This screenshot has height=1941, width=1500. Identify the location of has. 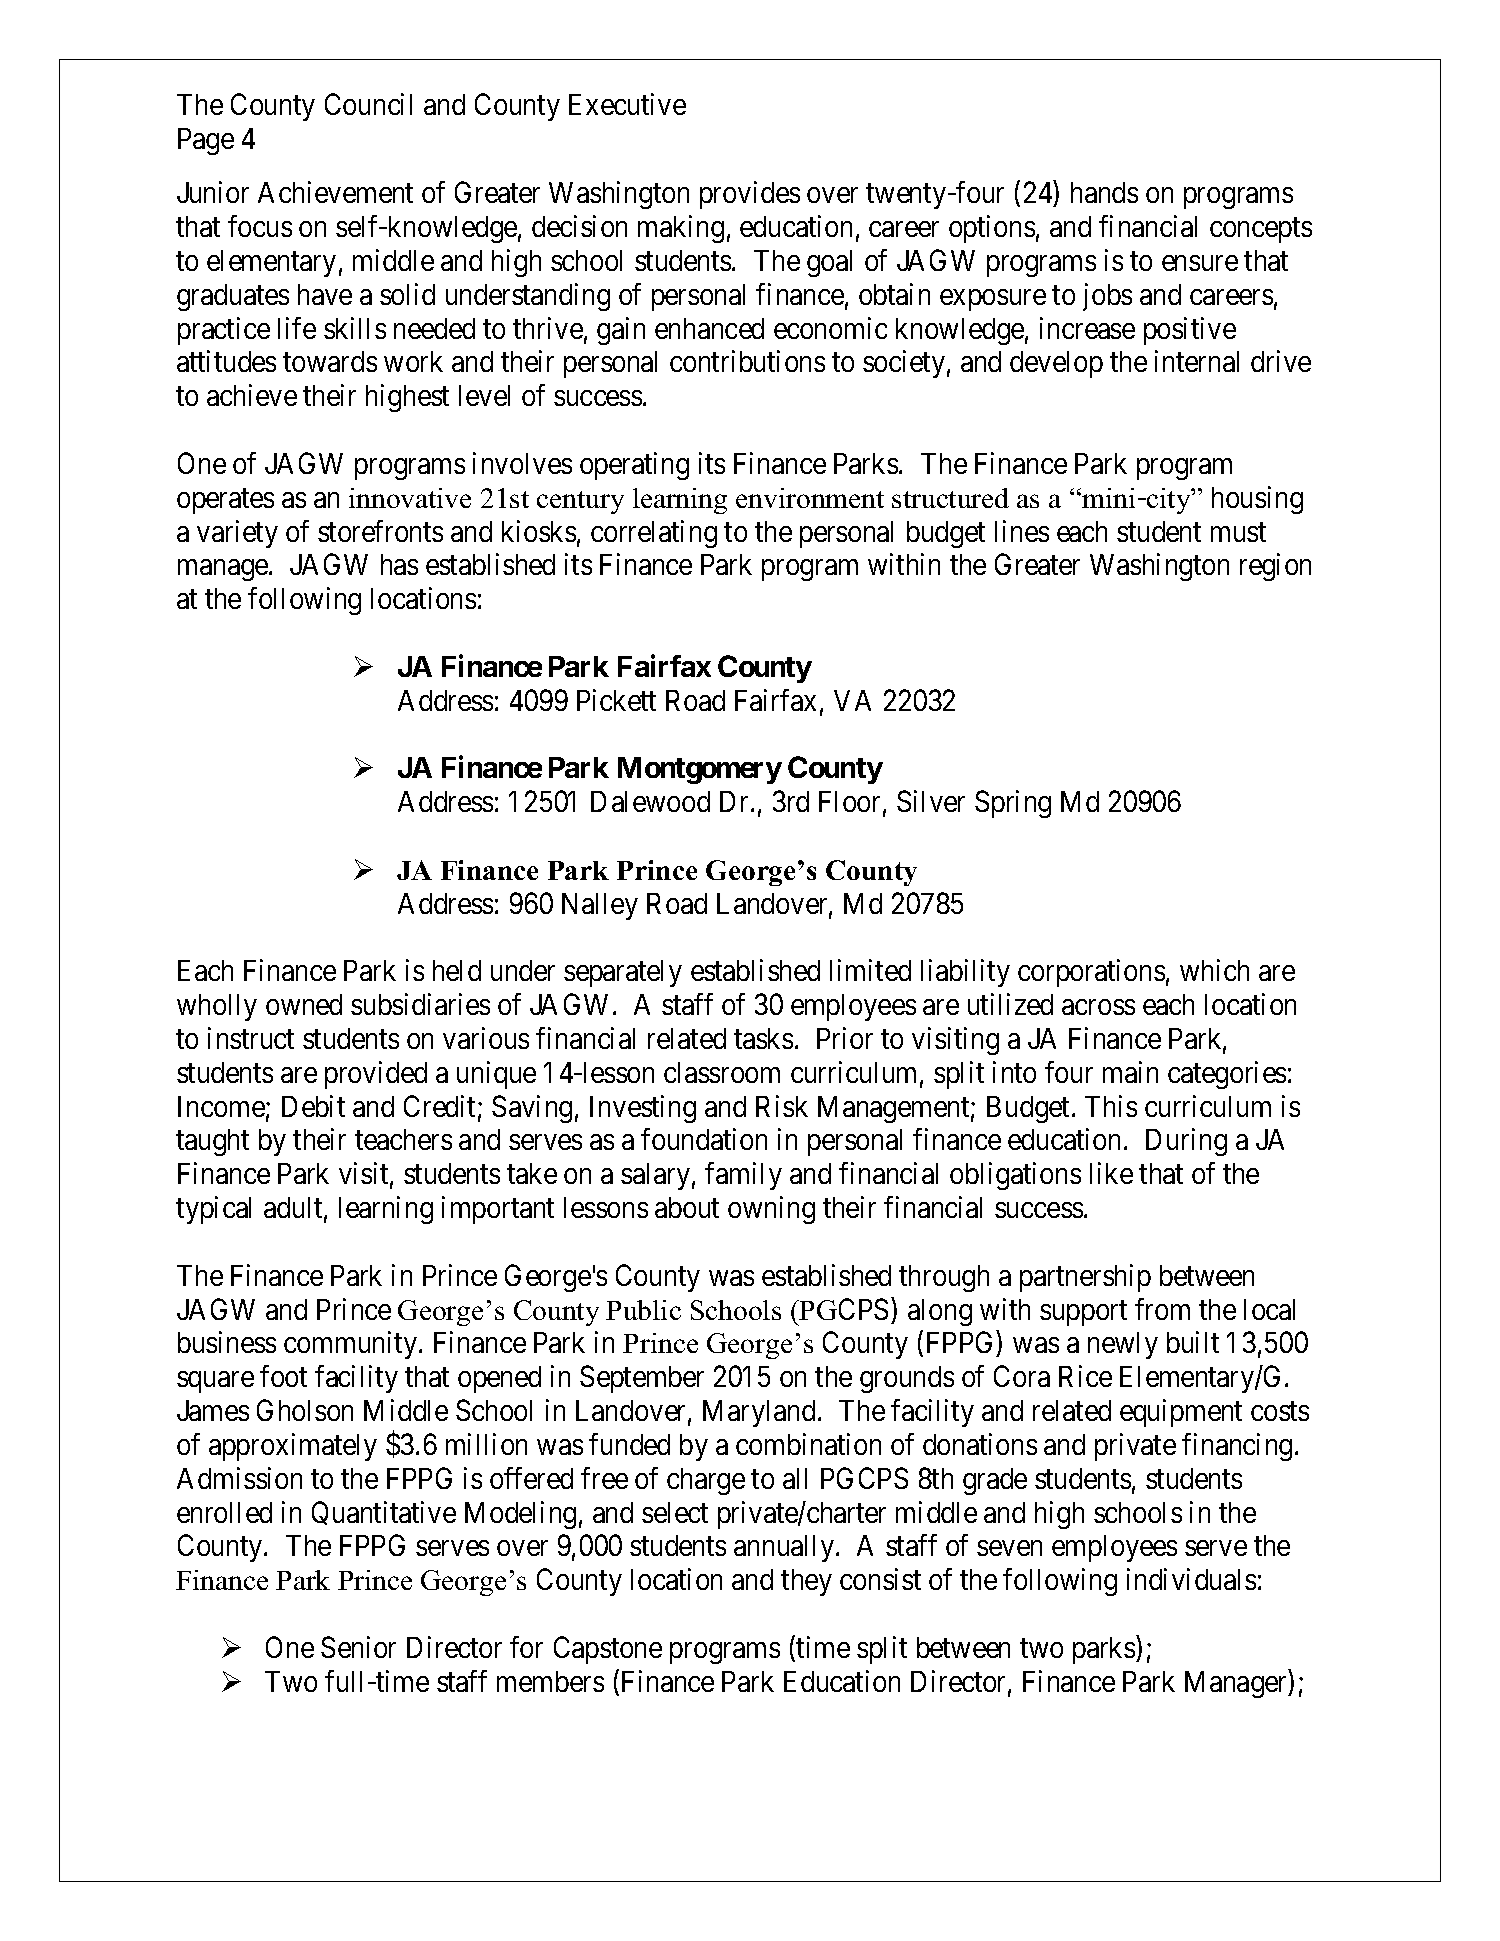
(399, 564).
